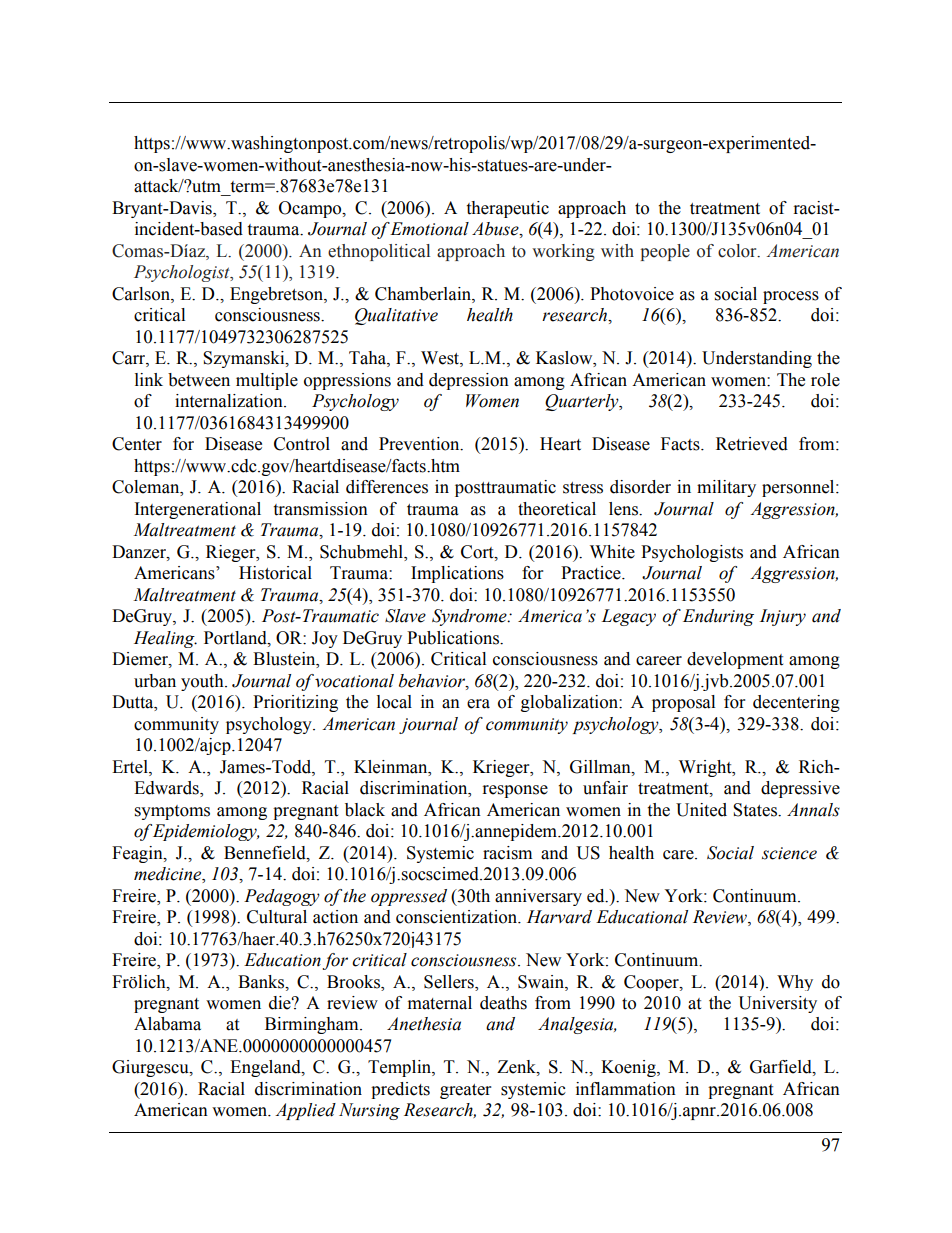 The height and width of the screenshot is (1233, 952). What do you see at coordinates (738, 251) in the screenshot?
I see `color` at bounding box center [738, 251].
